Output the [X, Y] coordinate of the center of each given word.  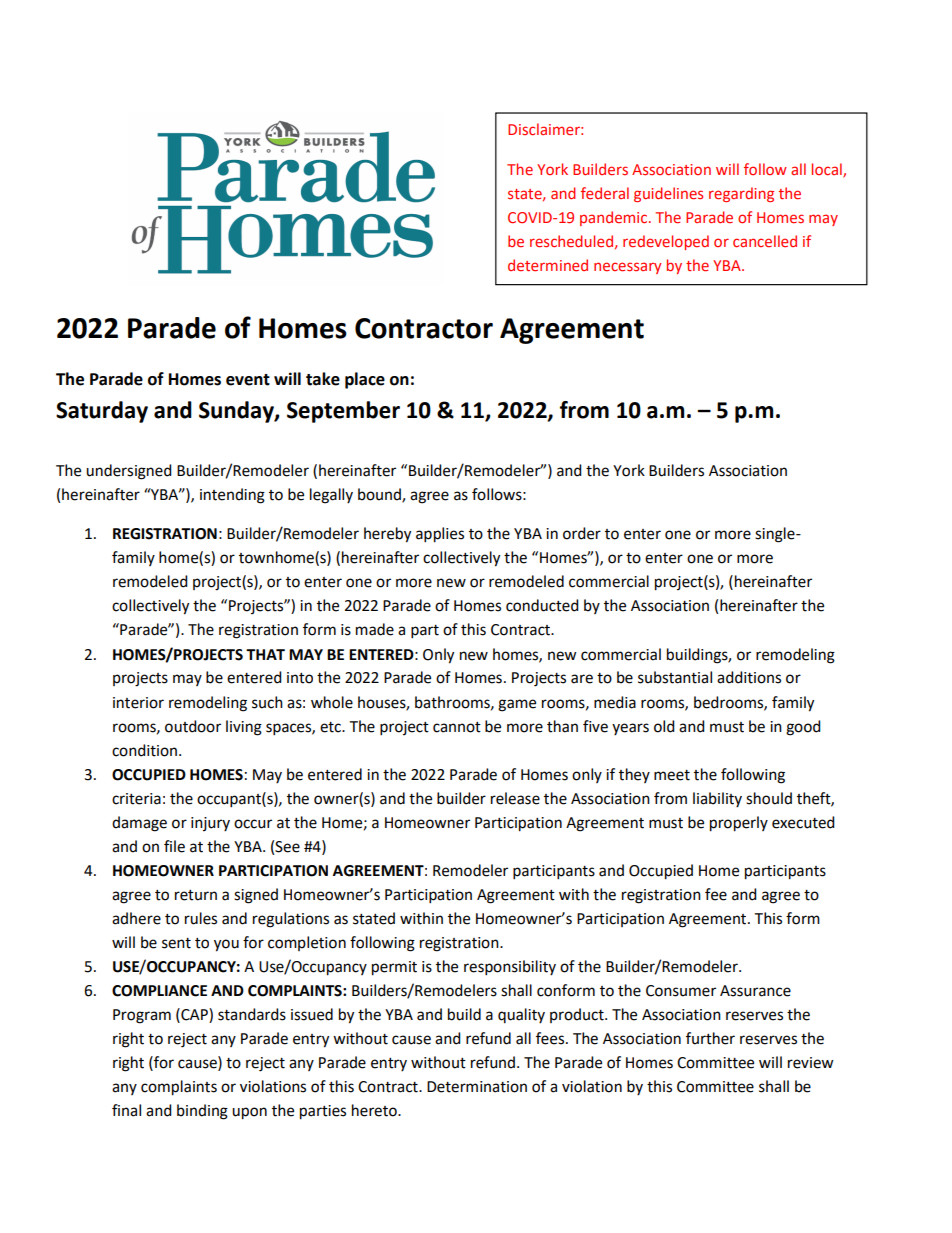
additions [749, 677]
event [248, 380]
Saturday [102, 412]
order [582, 533]
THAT [265, 654]
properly [739, 824]
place [365, 380]
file [174, 846]
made [375, 629]
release [515, 798]
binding [202, 1112]
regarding [741, 194]
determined [548, 265]
